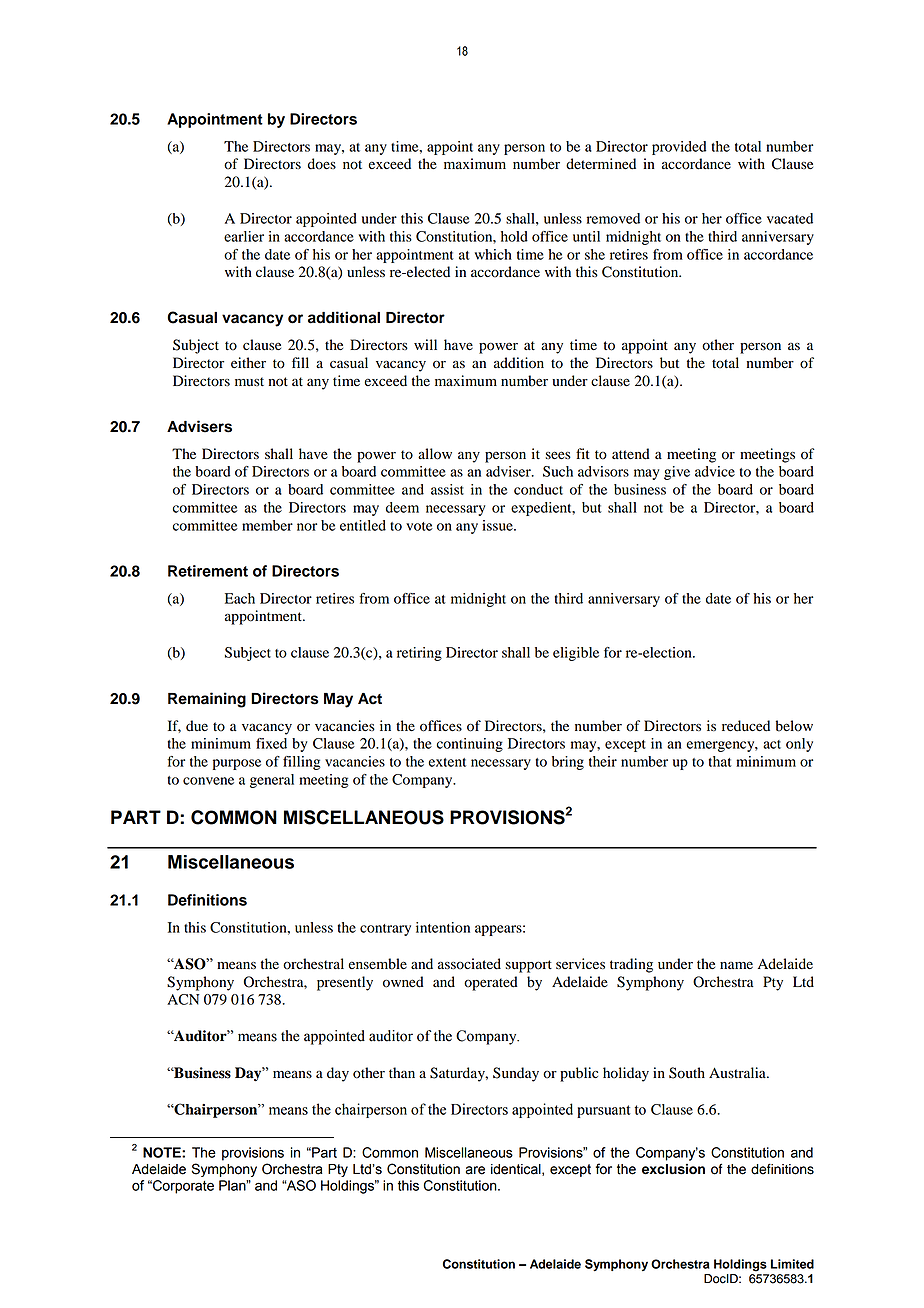 The image size is (924, 1308). I want to click on which, so click(493, 254).
